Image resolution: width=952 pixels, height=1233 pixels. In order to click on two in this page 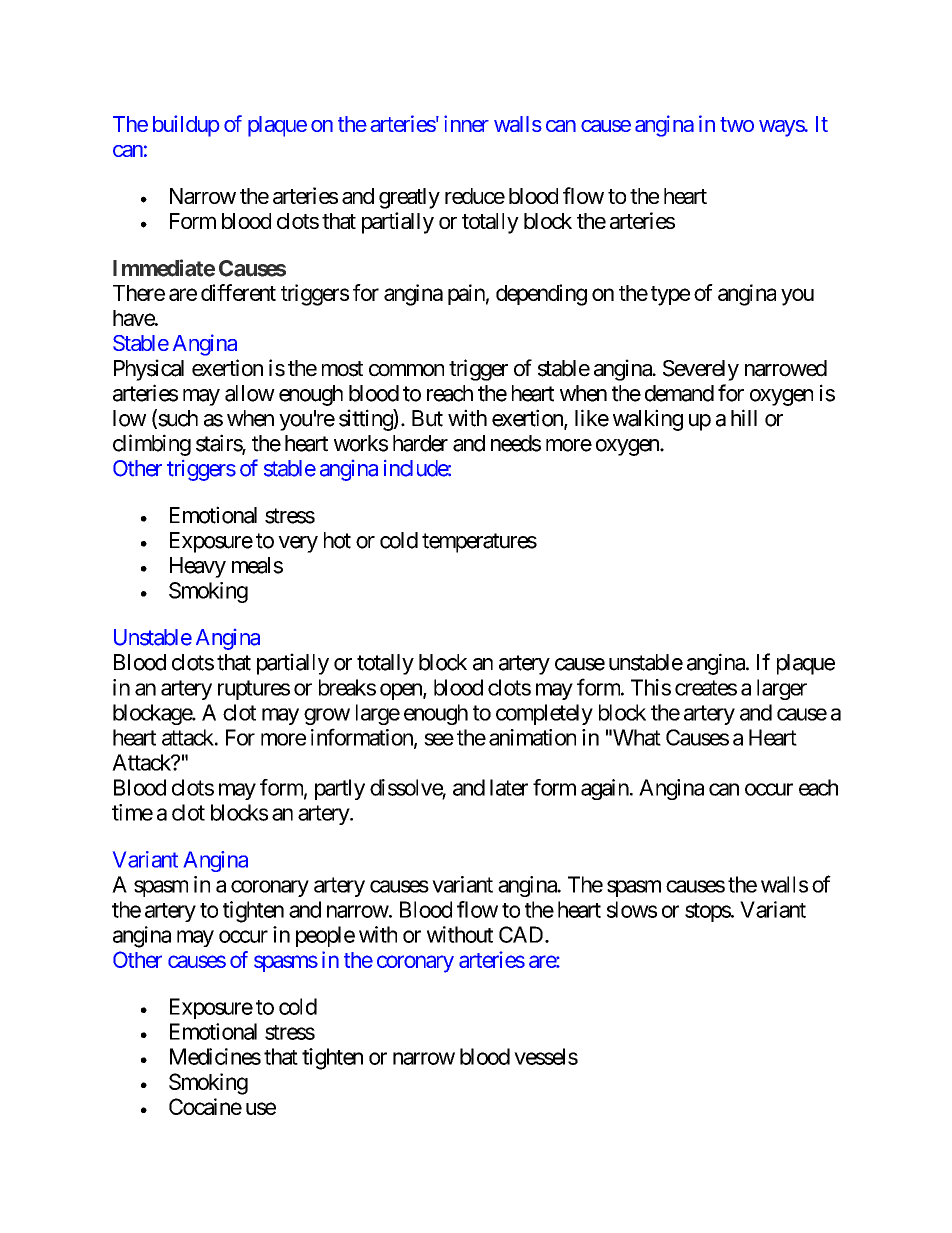, I will do `click(737, 124)`.
